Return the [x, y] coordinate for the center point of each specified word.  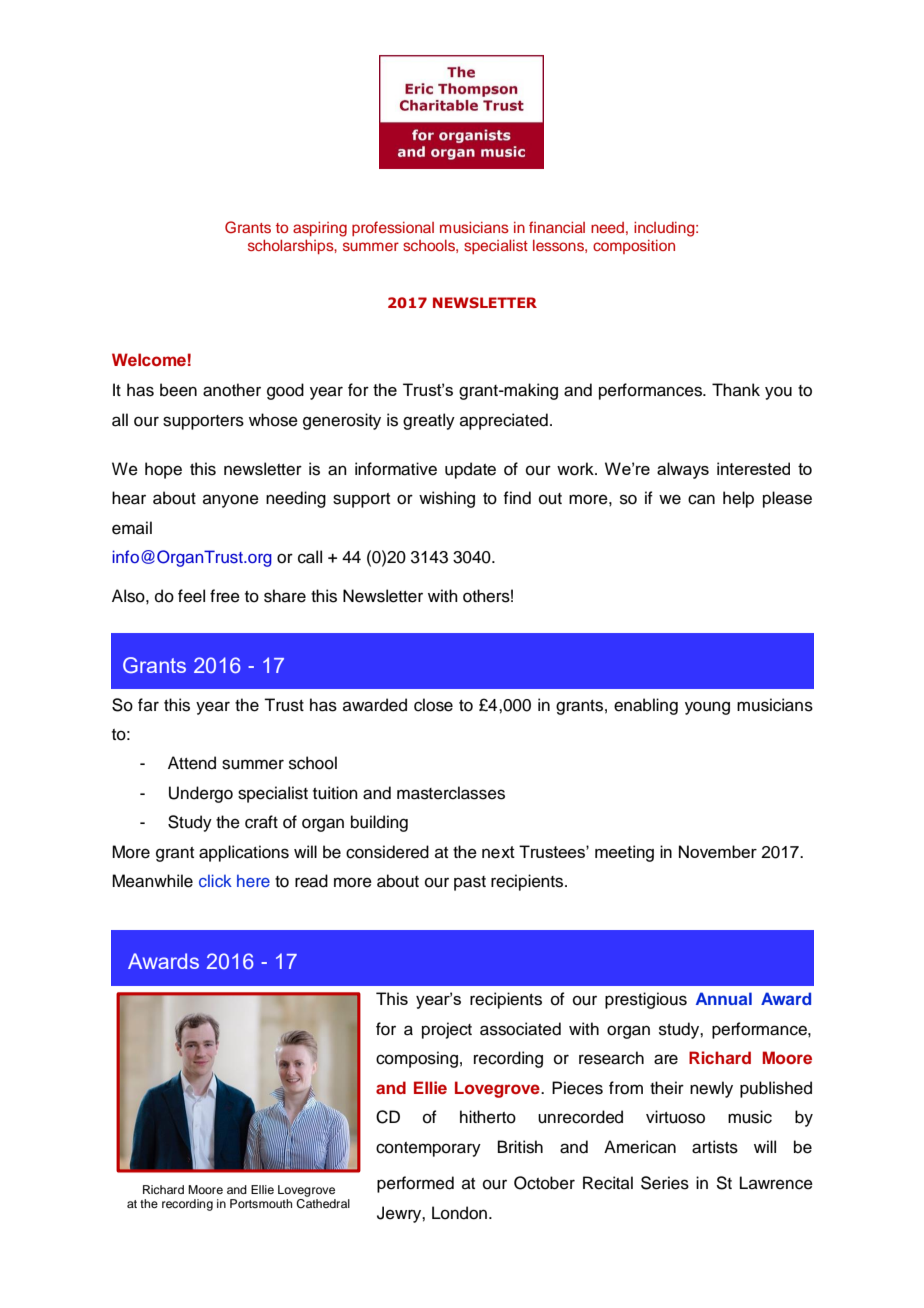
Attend [192, 763]
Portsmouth [261, 1203]
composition [634, 247]
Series [665, 1183]
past [470, 883]
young [707, 708]
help [738, 499]
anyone [231, 501]
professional [393, 228]
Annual [724, 998]
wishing [447, 499]
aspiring [320, 229]
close [433, 705]
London [459, 1213]
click [215, 880]
